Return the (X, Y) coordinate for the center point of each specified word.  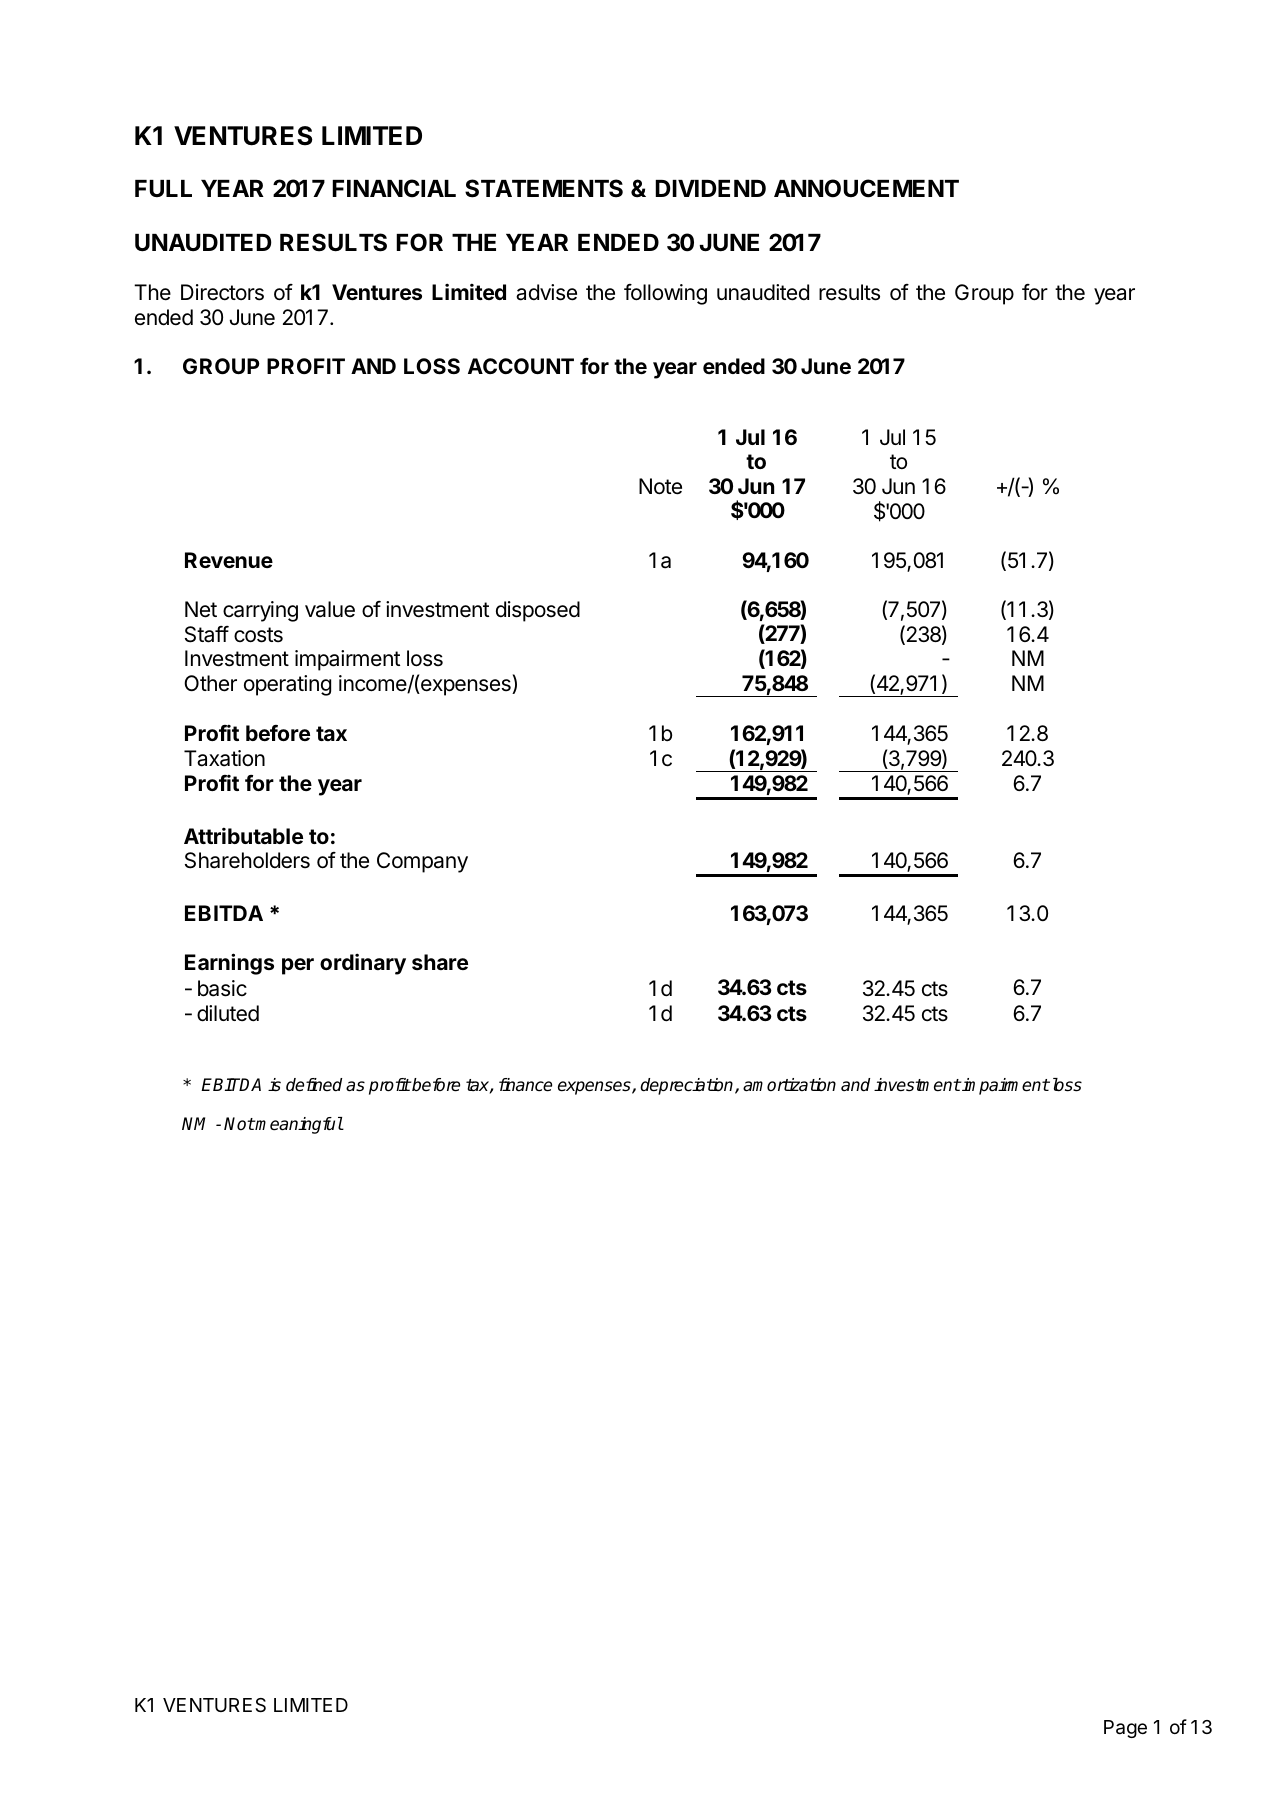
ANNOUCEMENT (866, 188)
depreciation (688, 1086)
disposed (538, 611)
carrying (260, 611)
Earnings (229, 964)
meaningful (298, 1125)
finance (525, 1085)
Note (660, 486)
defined (314, 1085)
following (665, 294)
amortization (789, 1085)
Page (1125, 1729)
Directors (222, 292)
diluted (228, 1013)
